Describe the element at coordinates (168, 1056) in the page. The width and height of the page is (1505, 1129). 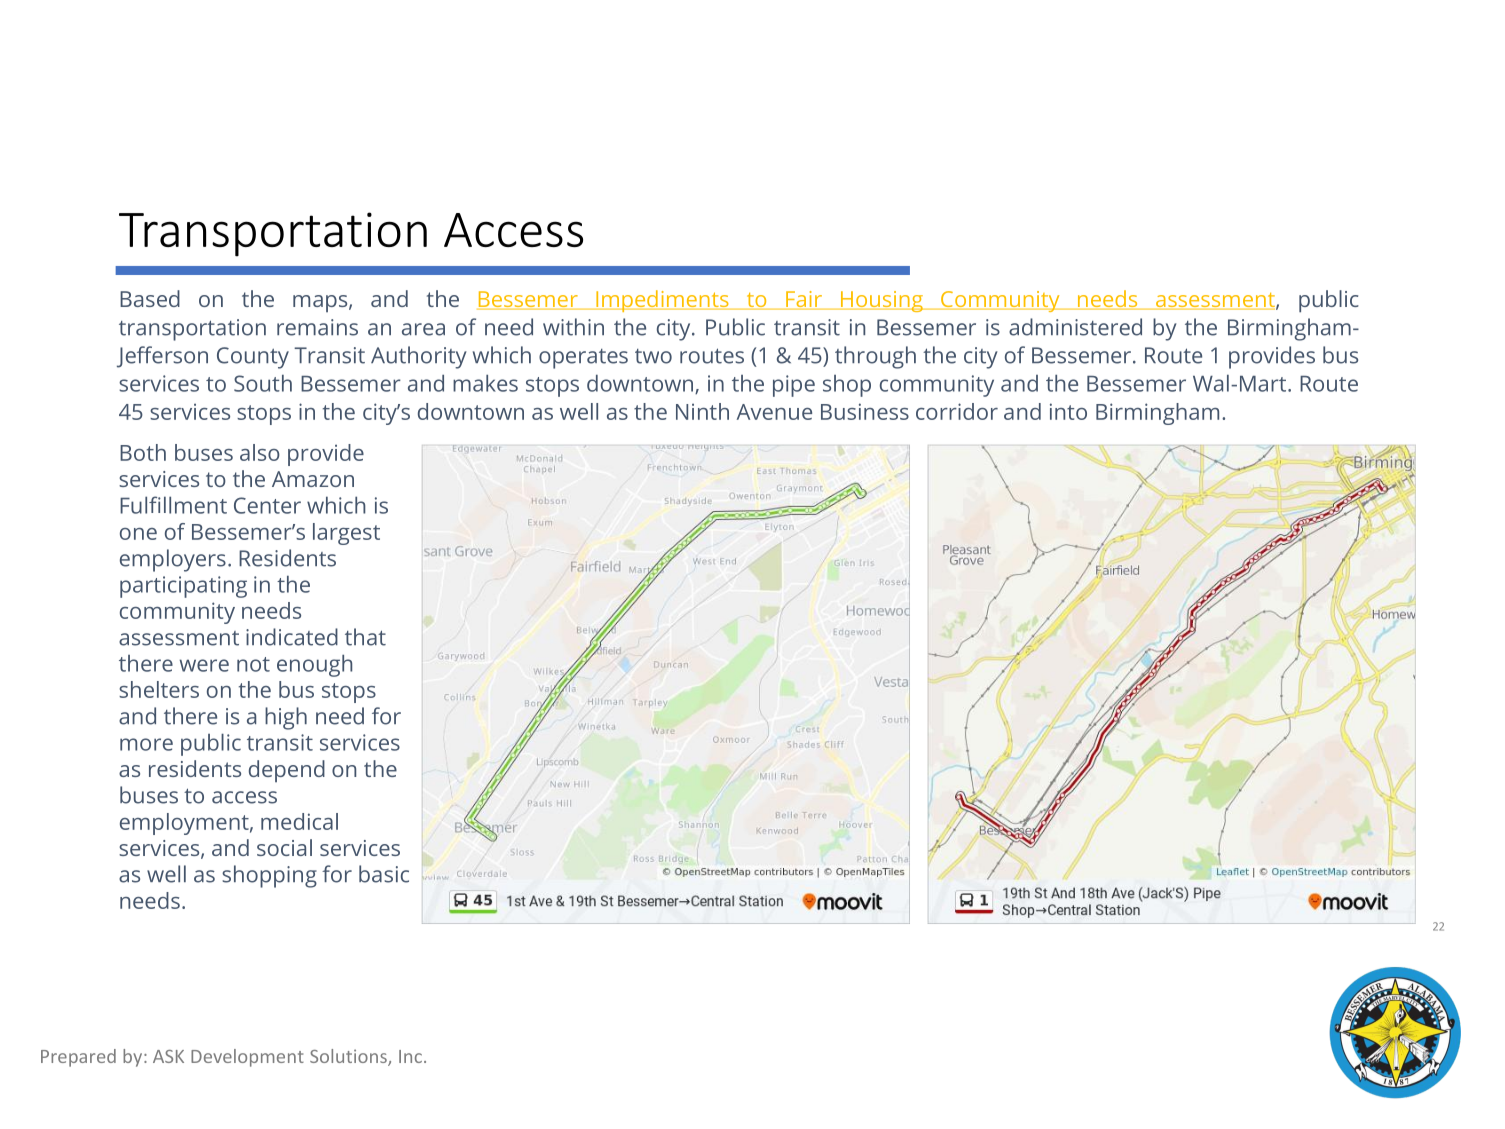
I see `ASK` at that location.
